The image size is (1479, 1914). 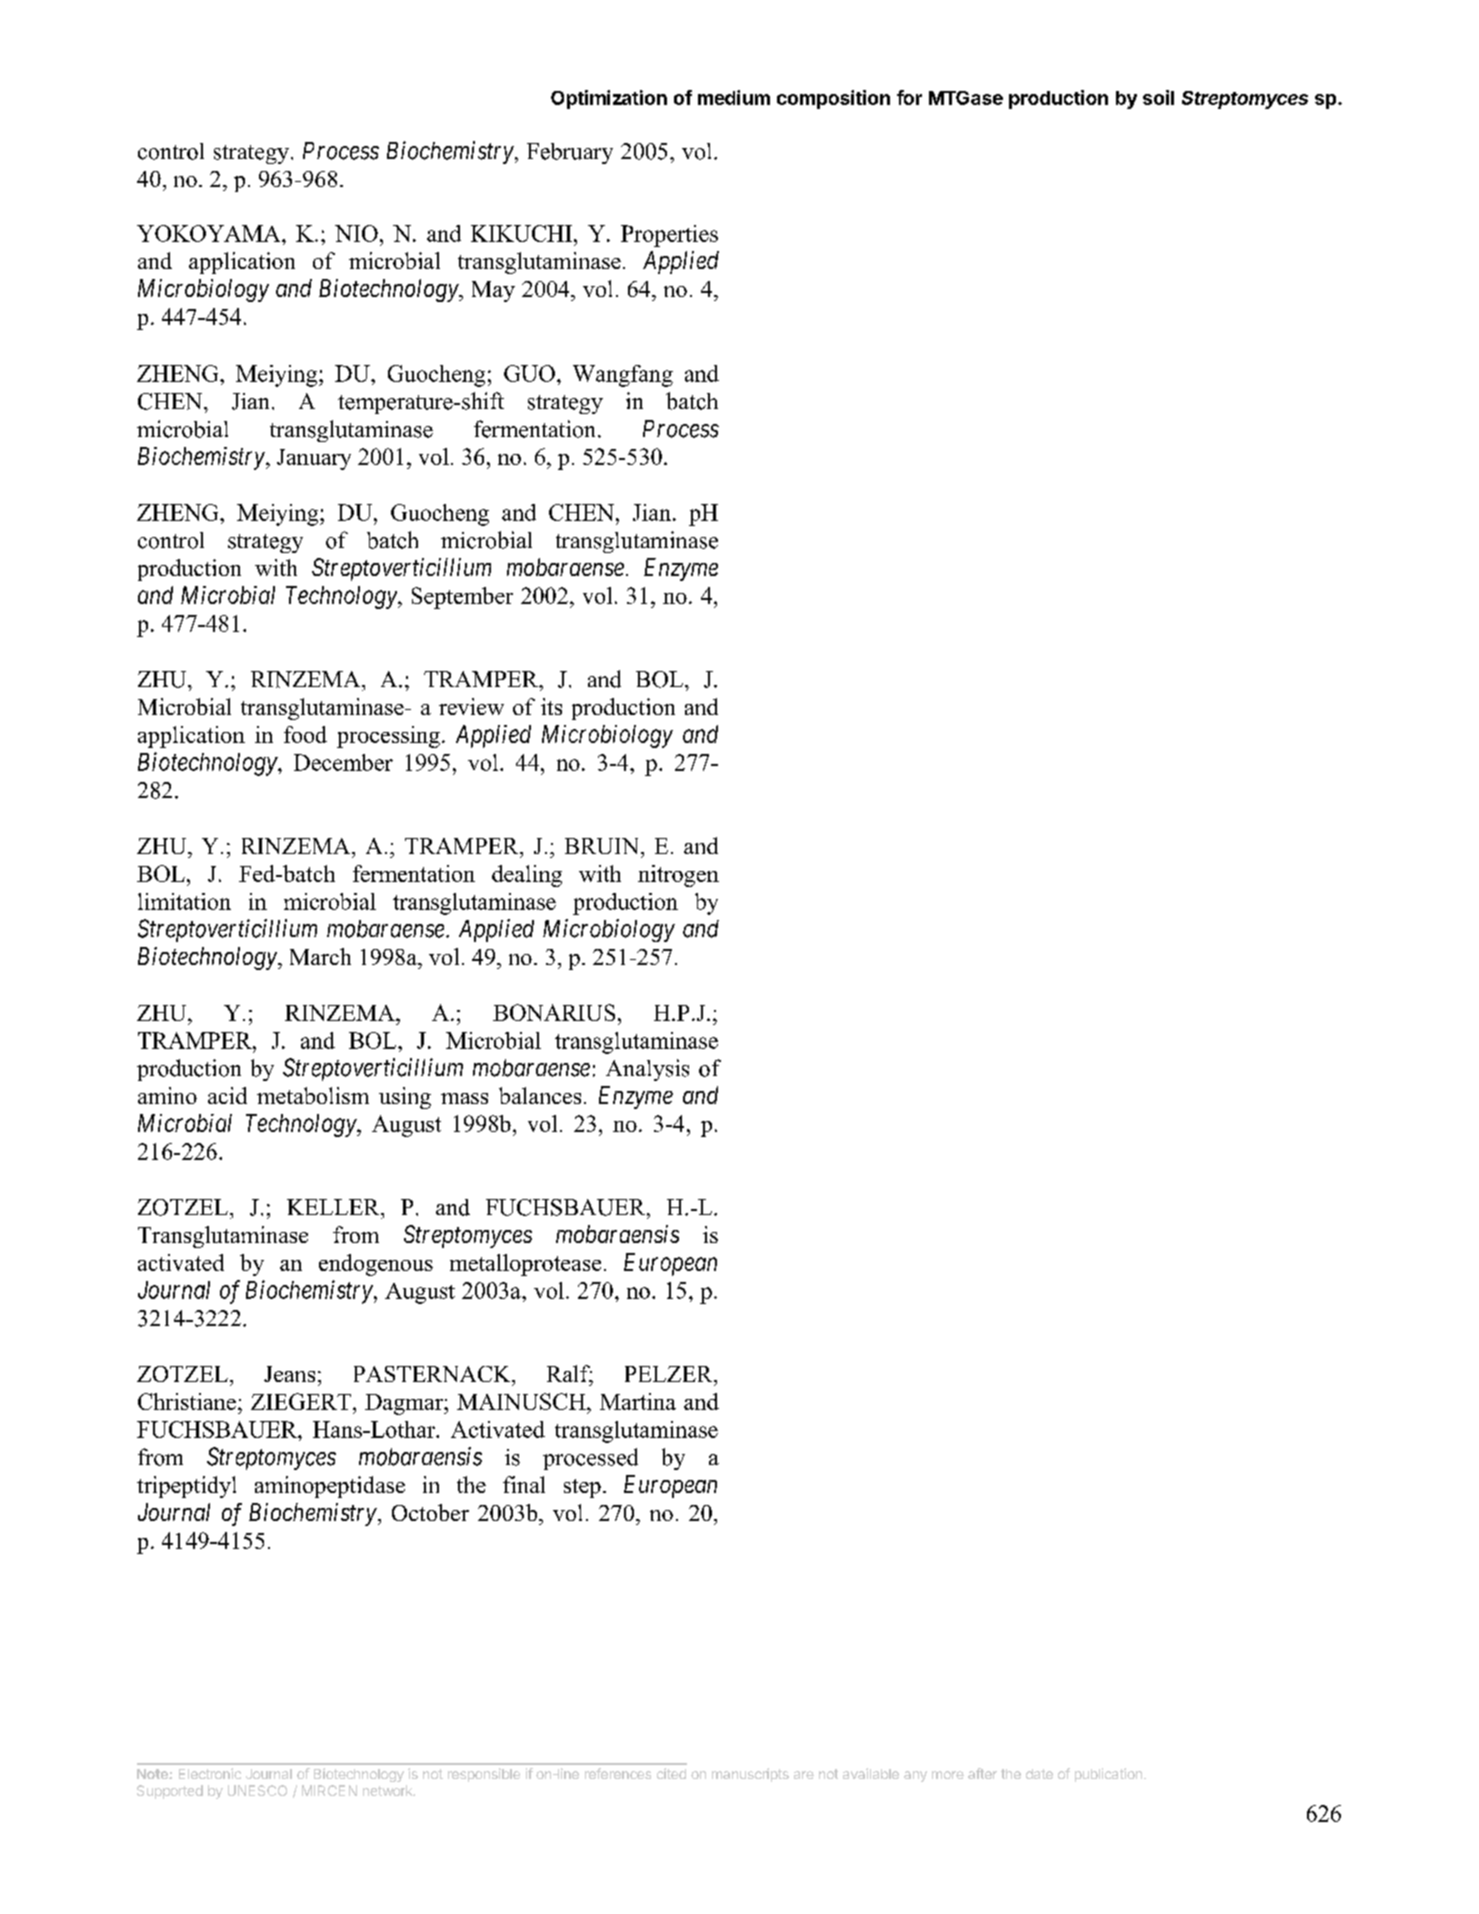 What do you see at coordinates (1158, 97) in the image?
I see `soil` at bounding box center [1158, 97].
